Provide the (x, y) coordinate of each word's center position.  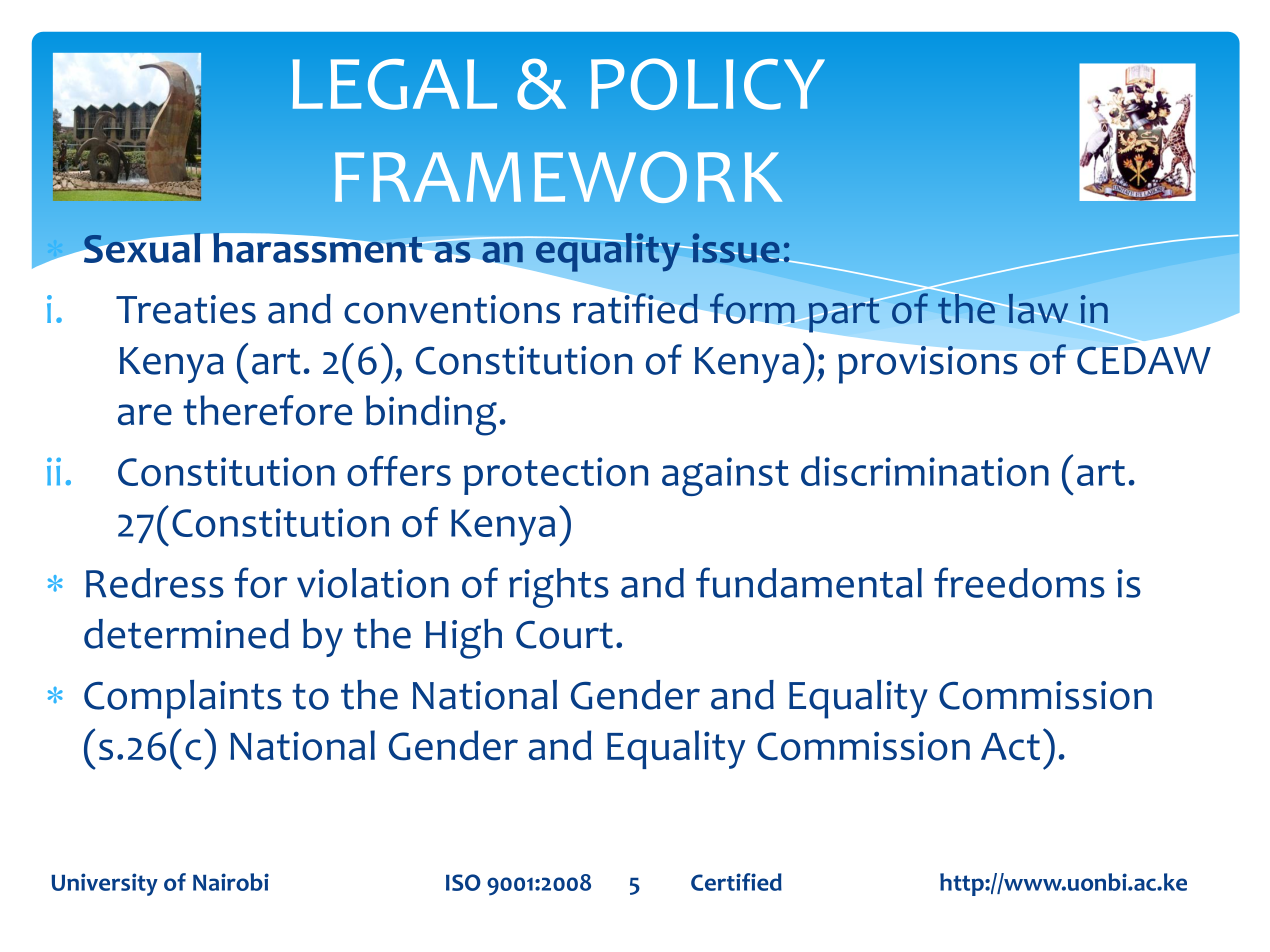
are (145, 415)
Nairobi (231, 882)
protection (556, 476)
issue (736, 248)
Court (564, 635)
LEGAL (395, 84)
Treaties (186, 309)
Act (1010, 747)
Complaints (183, 699)
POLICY (708, 84)
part (844, 314)
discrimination (925, 471)
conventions (452, 309)
